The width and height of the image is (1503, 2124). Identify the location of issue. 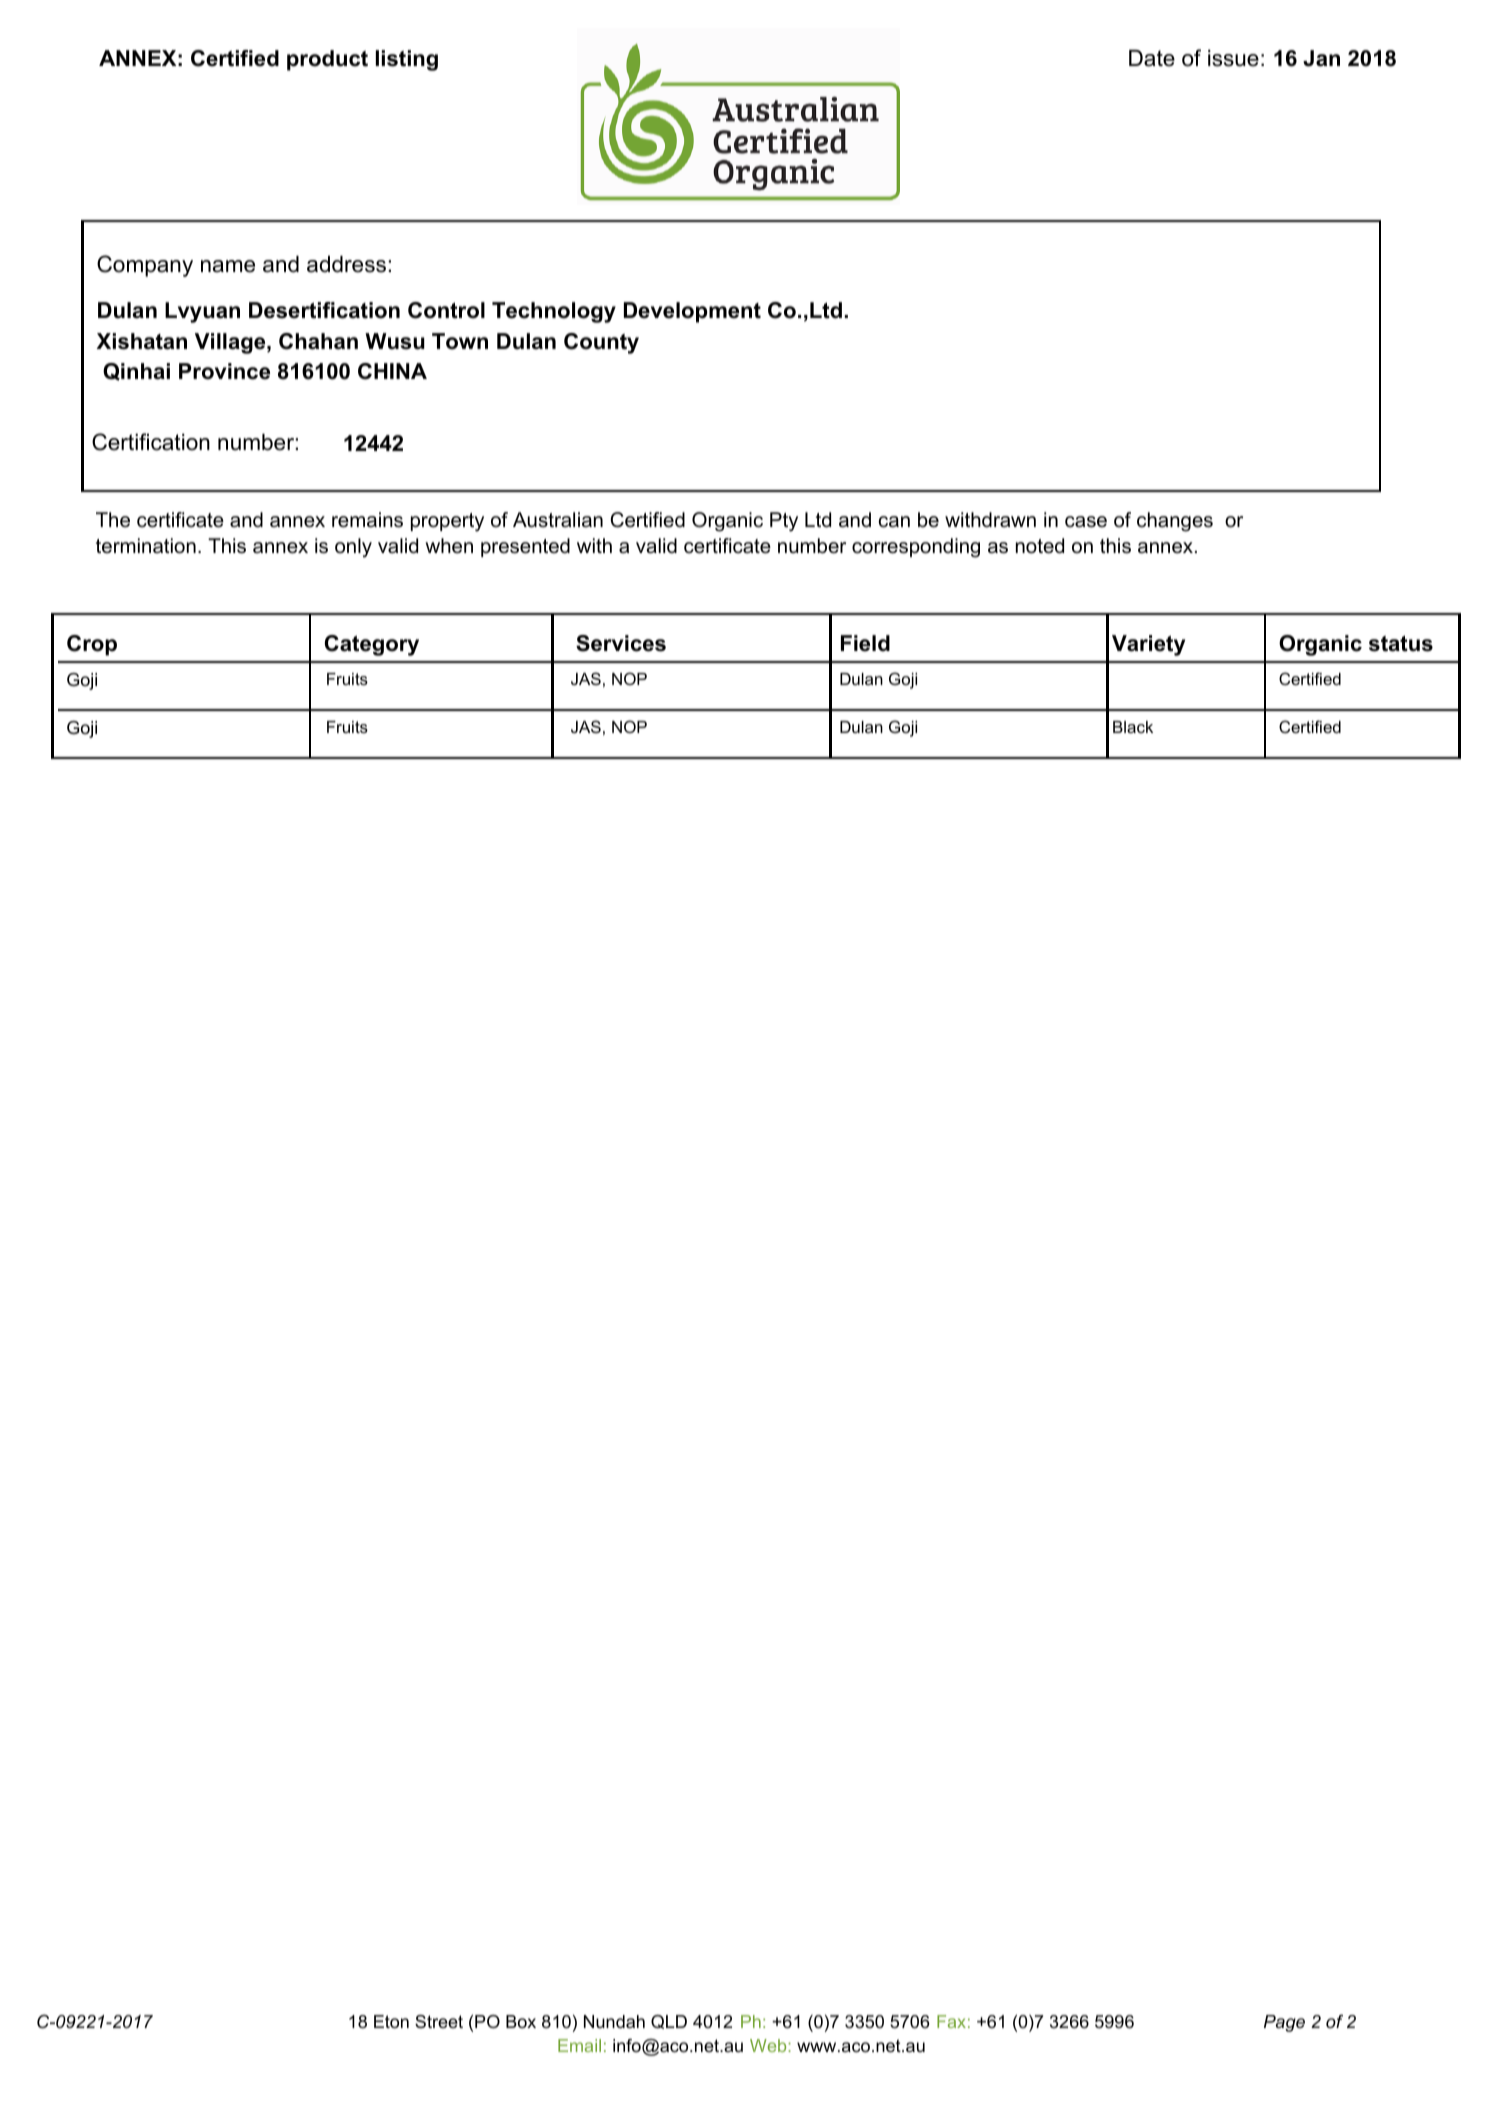
(1233, 58).
